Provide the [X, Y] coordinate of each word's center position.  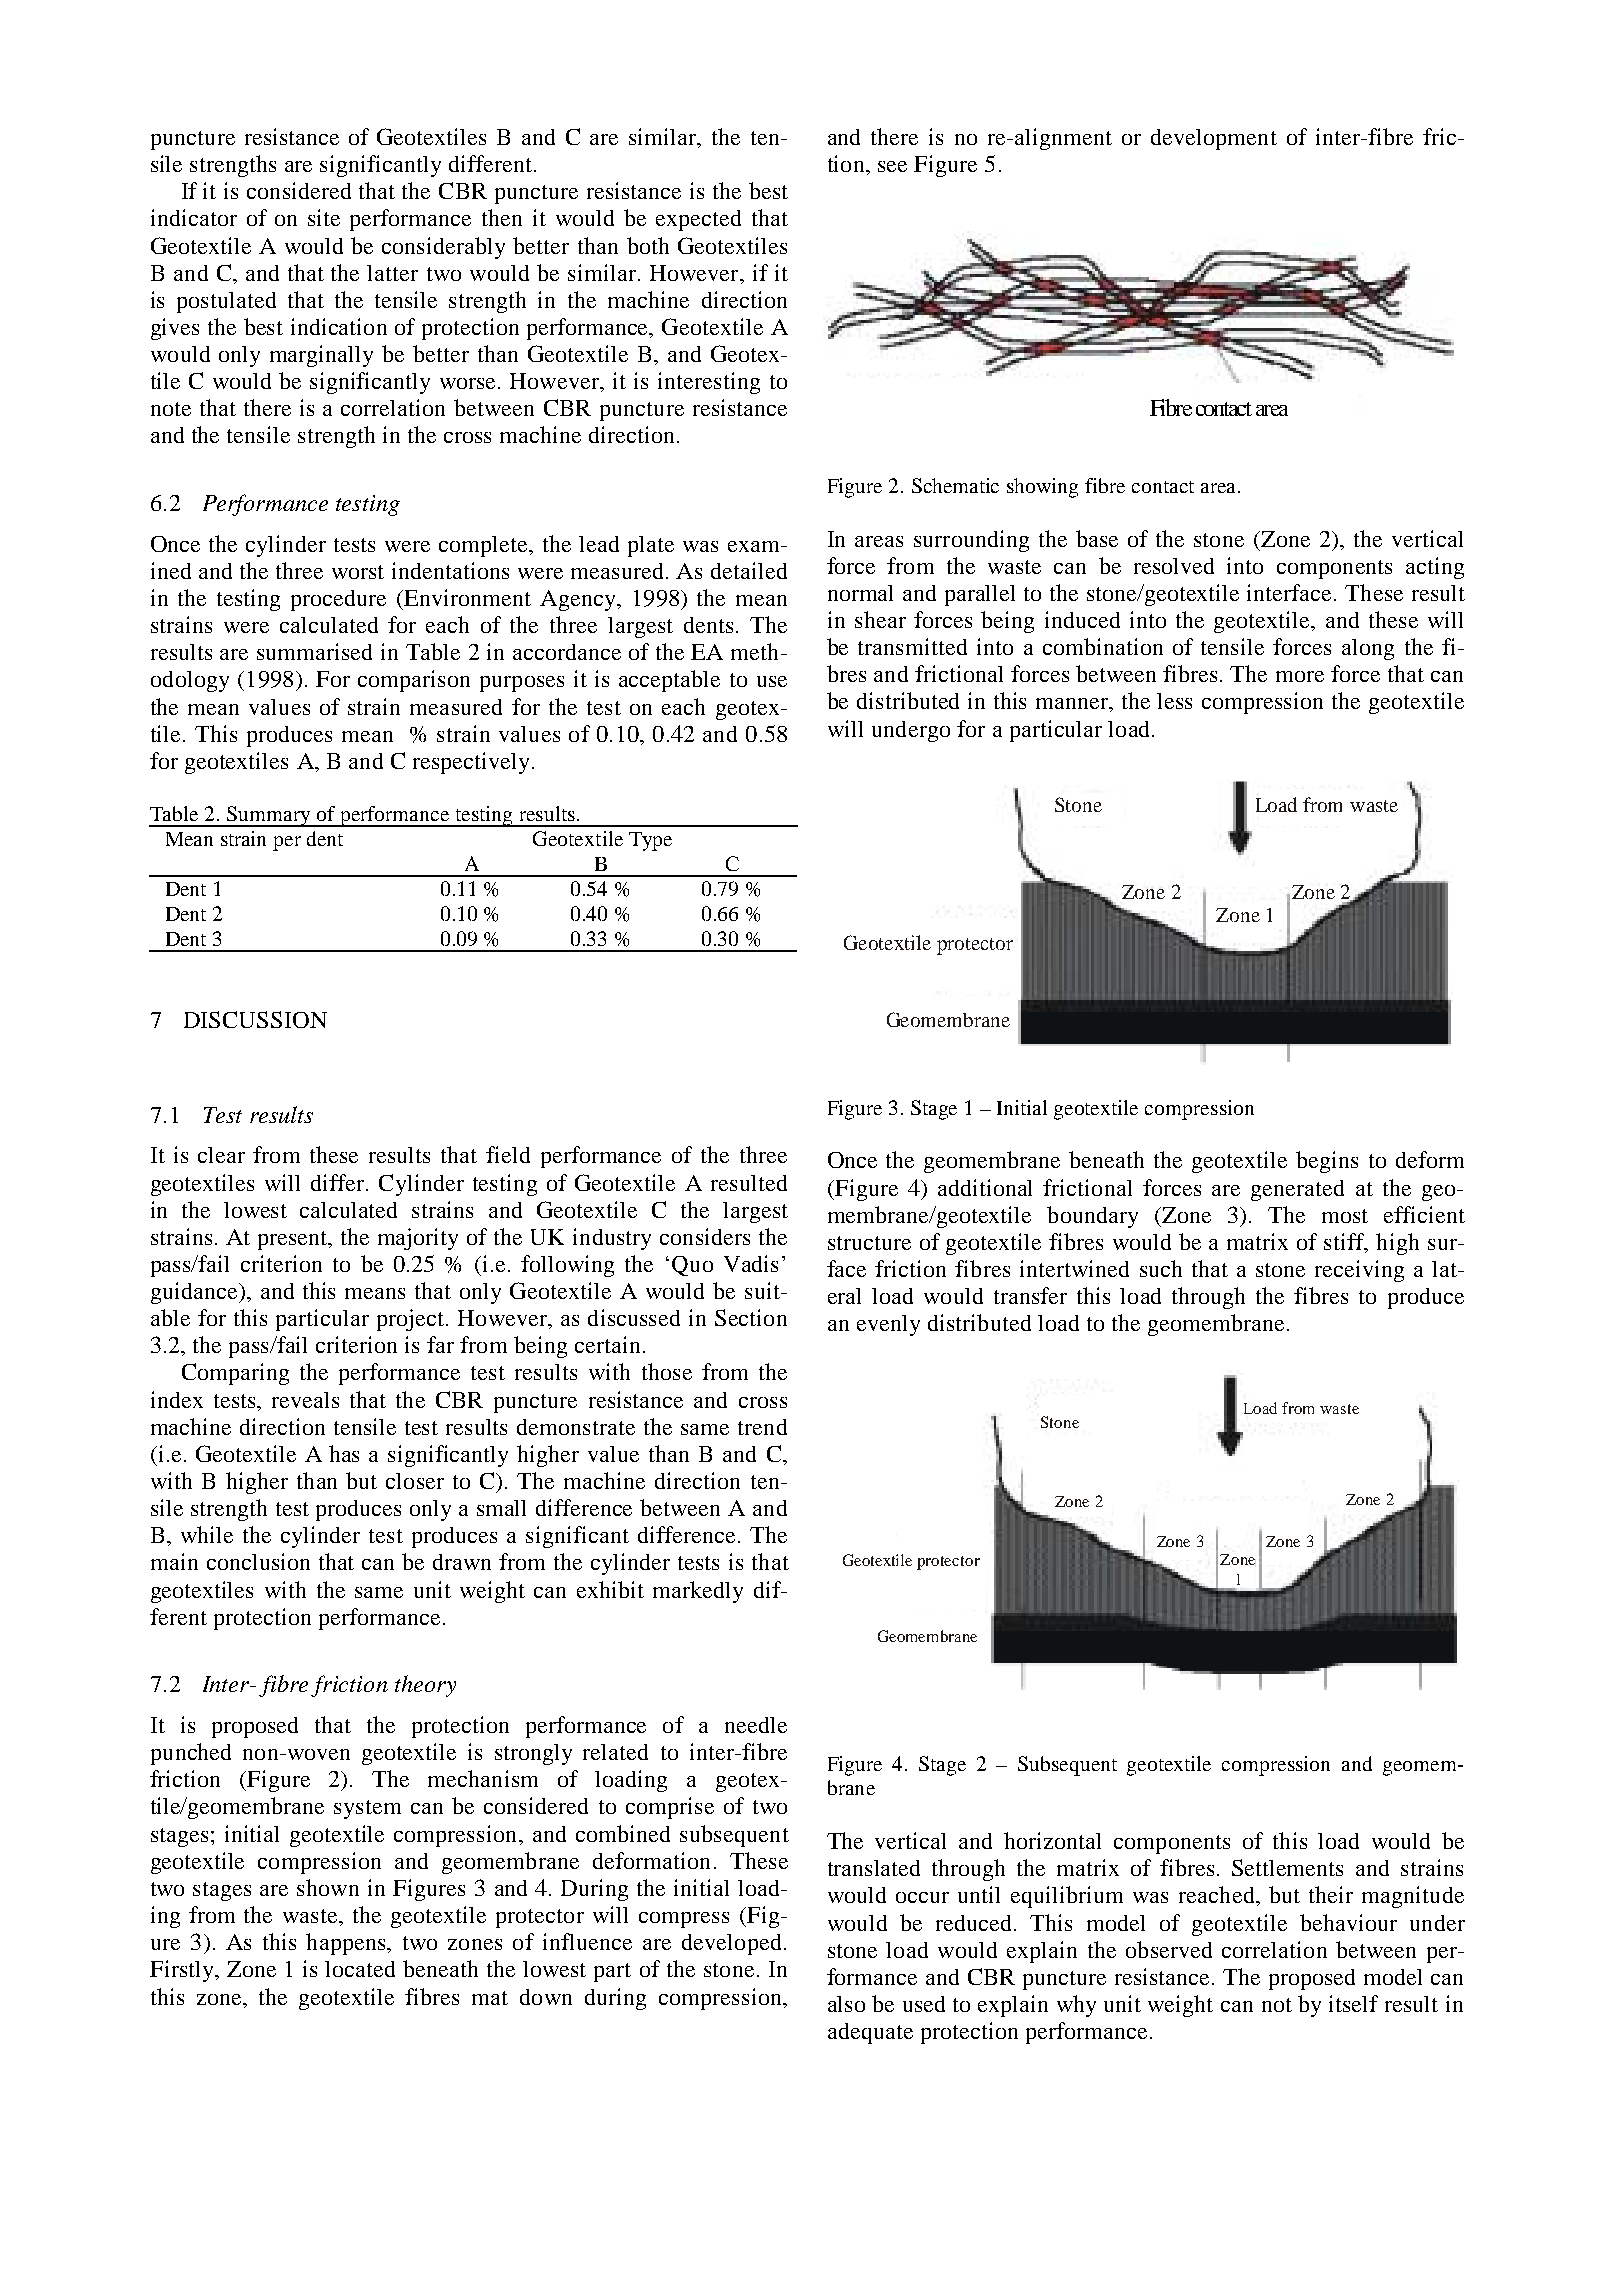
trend [762, 1427]
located [360, 1969]
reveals [305, 1400]
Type [650, 841]
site [324, 217]
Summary [269, 816]
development [1214, 139]
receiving [1359, 1271]
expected [698, 220]
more [1300, 676]
